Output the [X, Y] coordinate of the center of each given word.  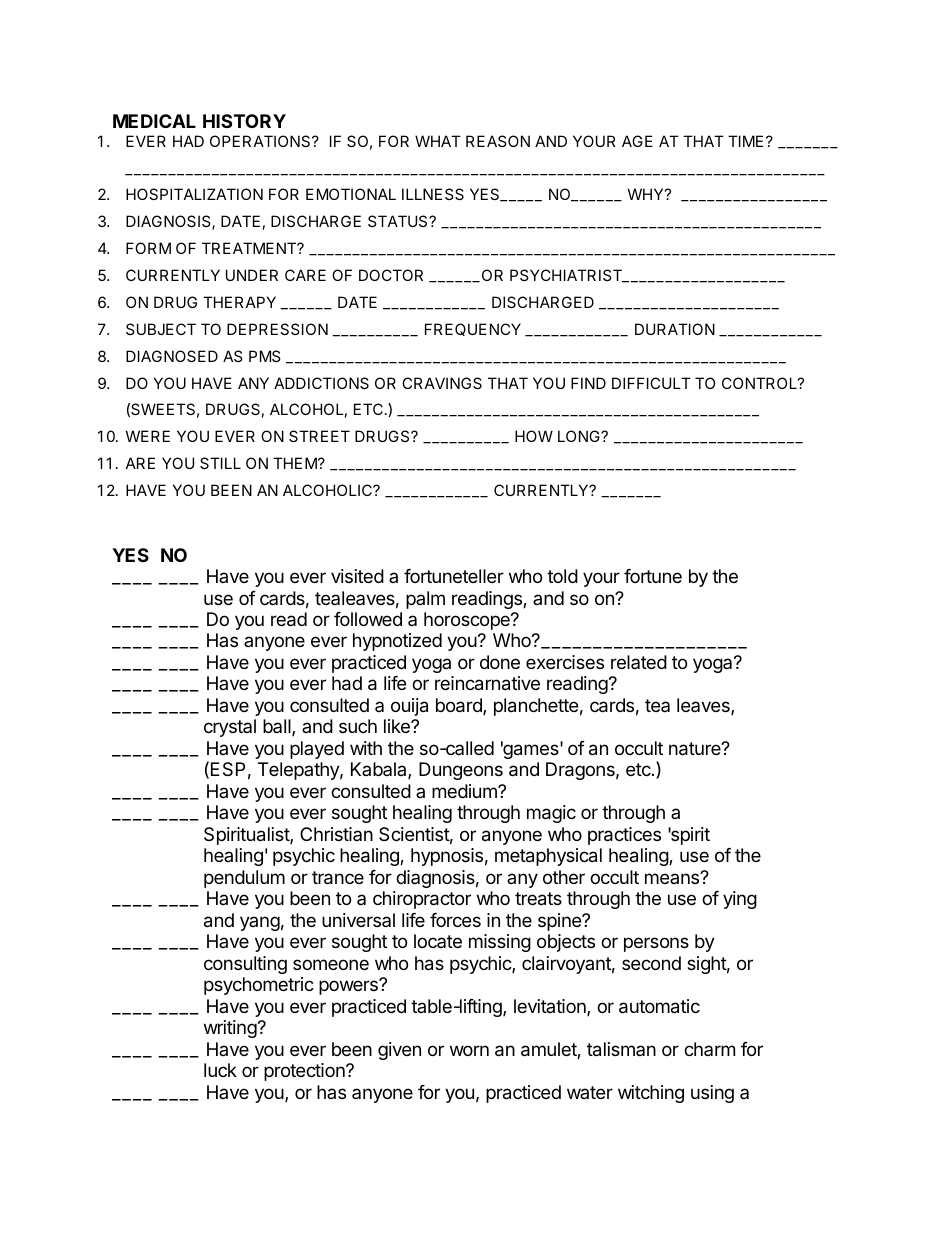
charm [709, 1049]
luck [220, 1070]
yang [260, 923]
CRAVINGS [442, 383]
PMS [265, 356]
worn [469, 1050]
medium [465, 791]
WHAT [438, 141]
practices [624, 836]
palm [425, 600]
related [639, 662]
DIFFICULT [651, 383]
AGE [637, 141]
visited [357, 576]
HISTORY [244, 121]
